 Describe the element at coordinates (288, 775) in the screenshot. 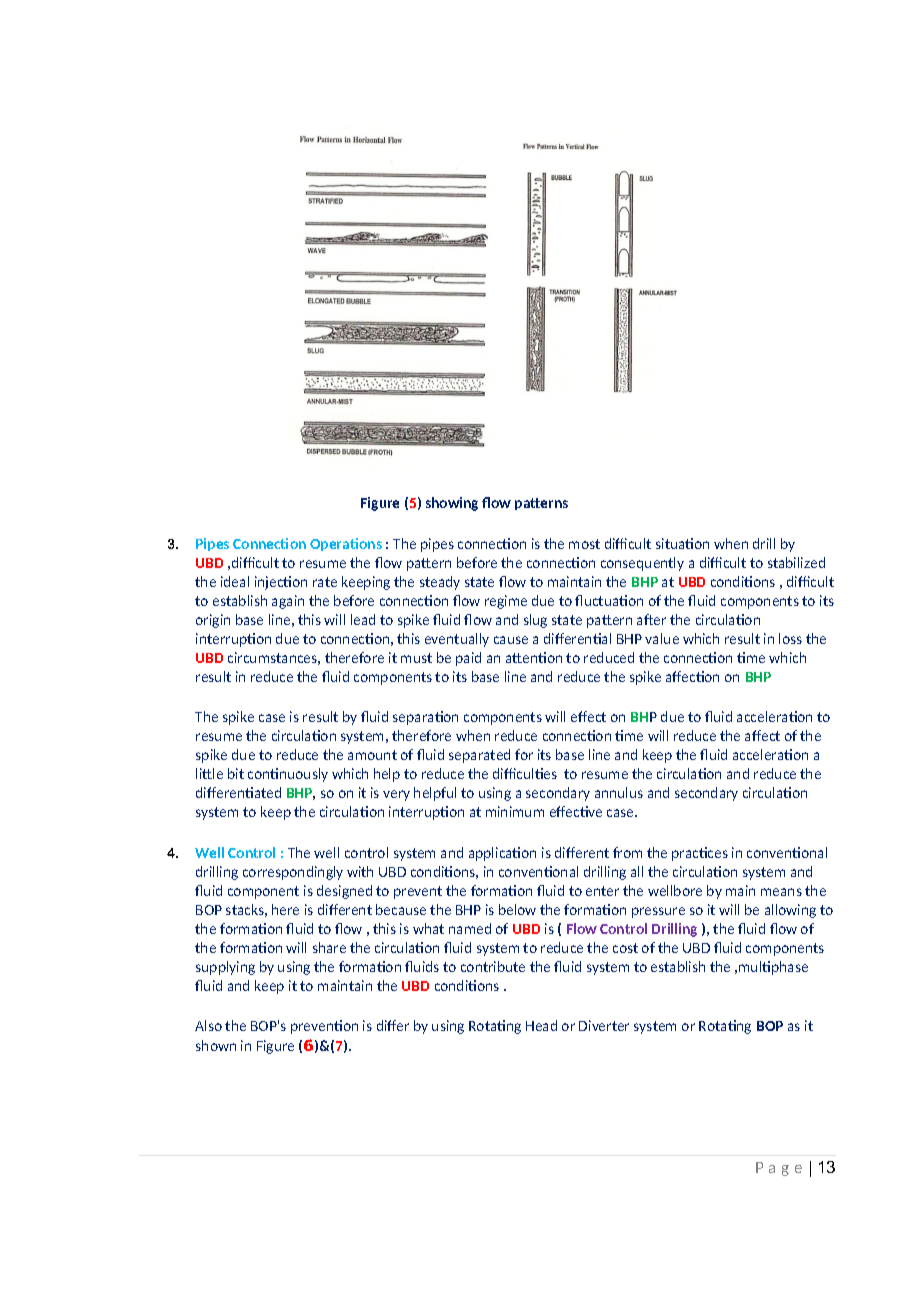

I see `continuously` at that location.
